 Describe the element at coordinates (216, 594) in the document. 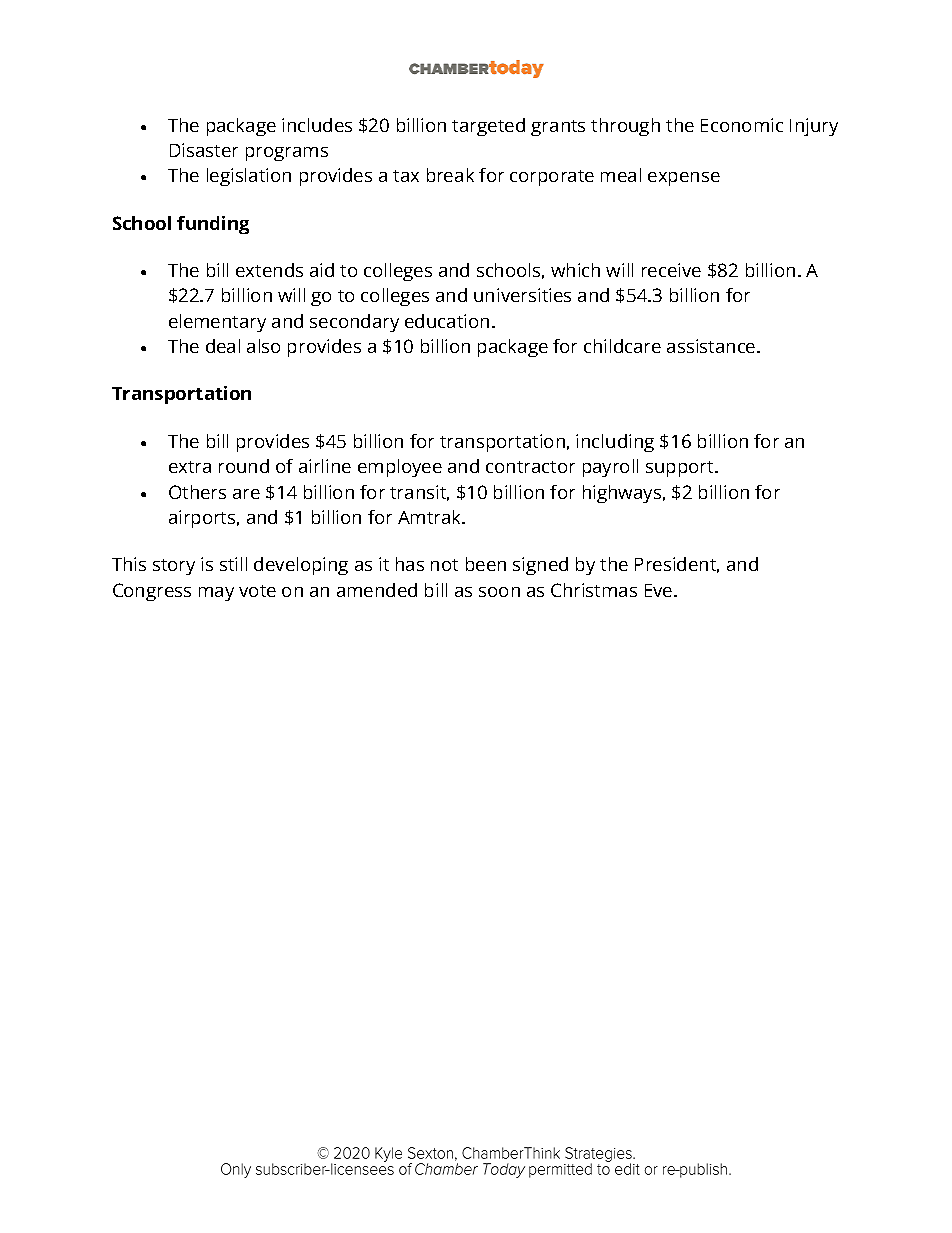

I see `may` at that location.
